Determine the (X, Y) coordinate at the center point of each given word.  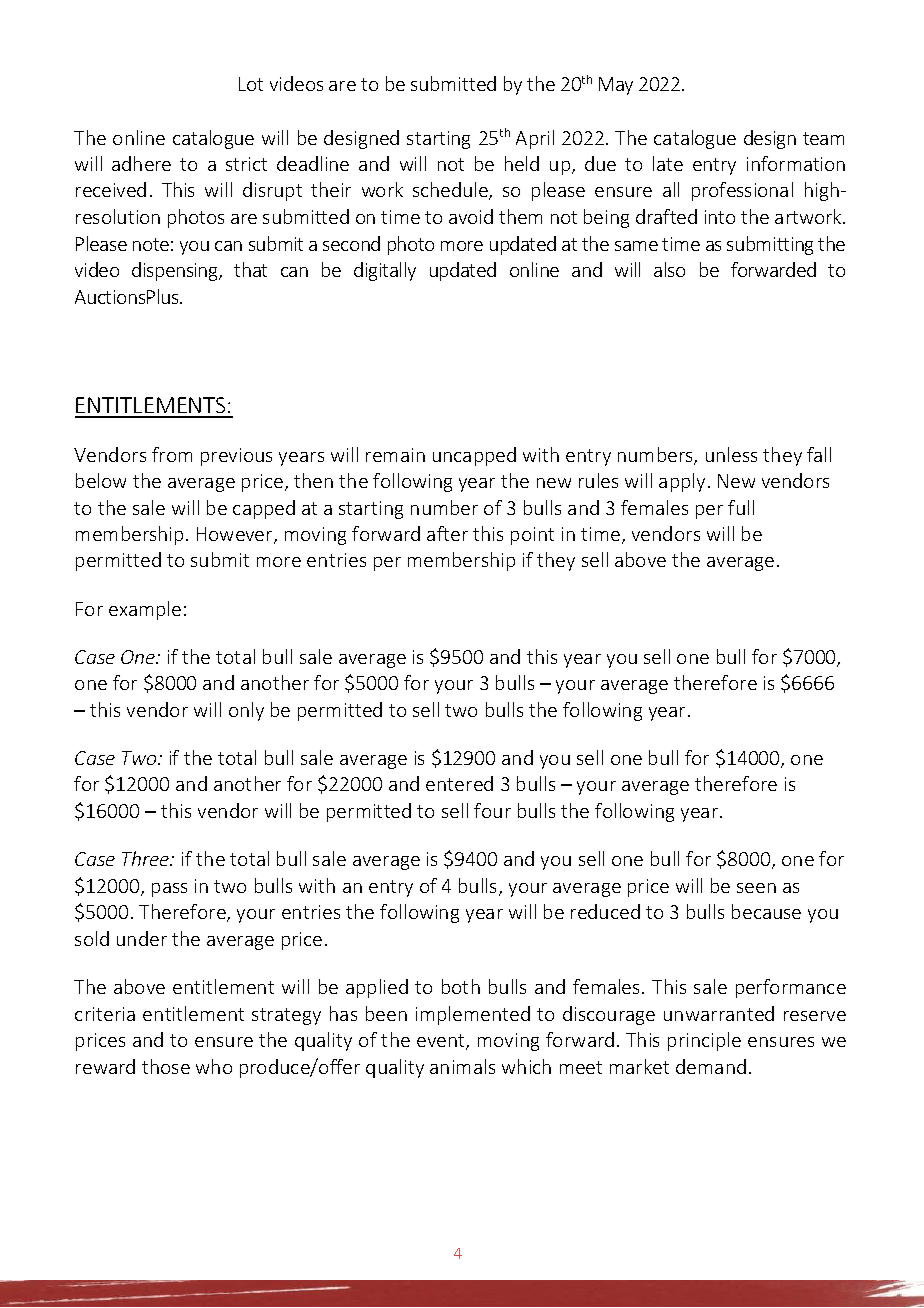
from (172, 454)
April (535, 139)
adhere (141, 163)
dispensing (176, 271)
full (741, 507)
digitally (385, 271)
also (669, 269)
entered (459, 783)
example (145, 610)
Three (147, 858)
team (823, 138)
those (166, 1066)
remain (395, 455)
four (492, 810)
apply (682, 482)
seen (756, 888)
